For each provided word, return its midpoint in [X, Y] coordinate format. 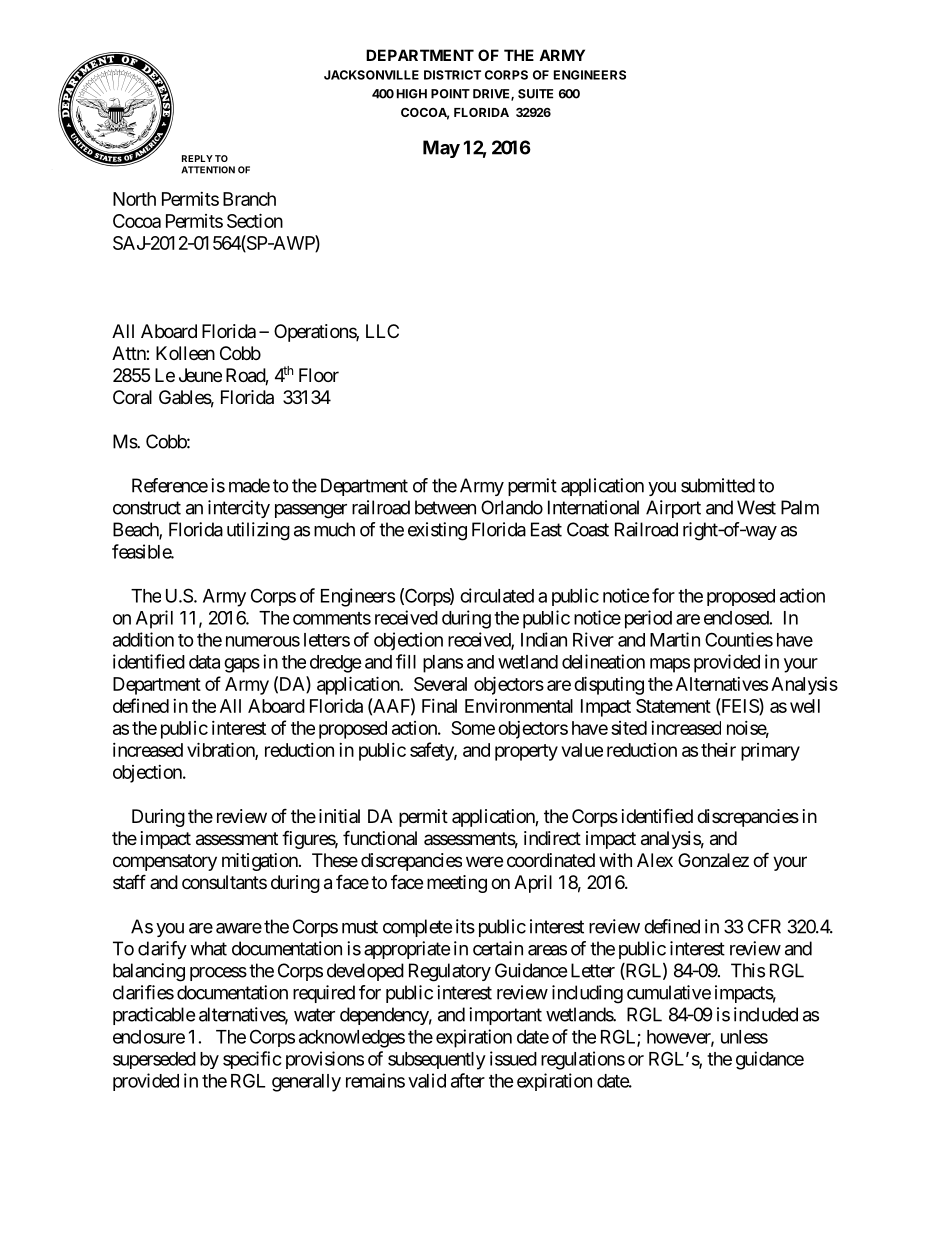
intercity [239, 509]
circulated [497, 595]
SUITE [535, 94]
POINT [450, 94]
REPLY [197, 158]
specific [252, 1060]
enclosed [736, 618]
